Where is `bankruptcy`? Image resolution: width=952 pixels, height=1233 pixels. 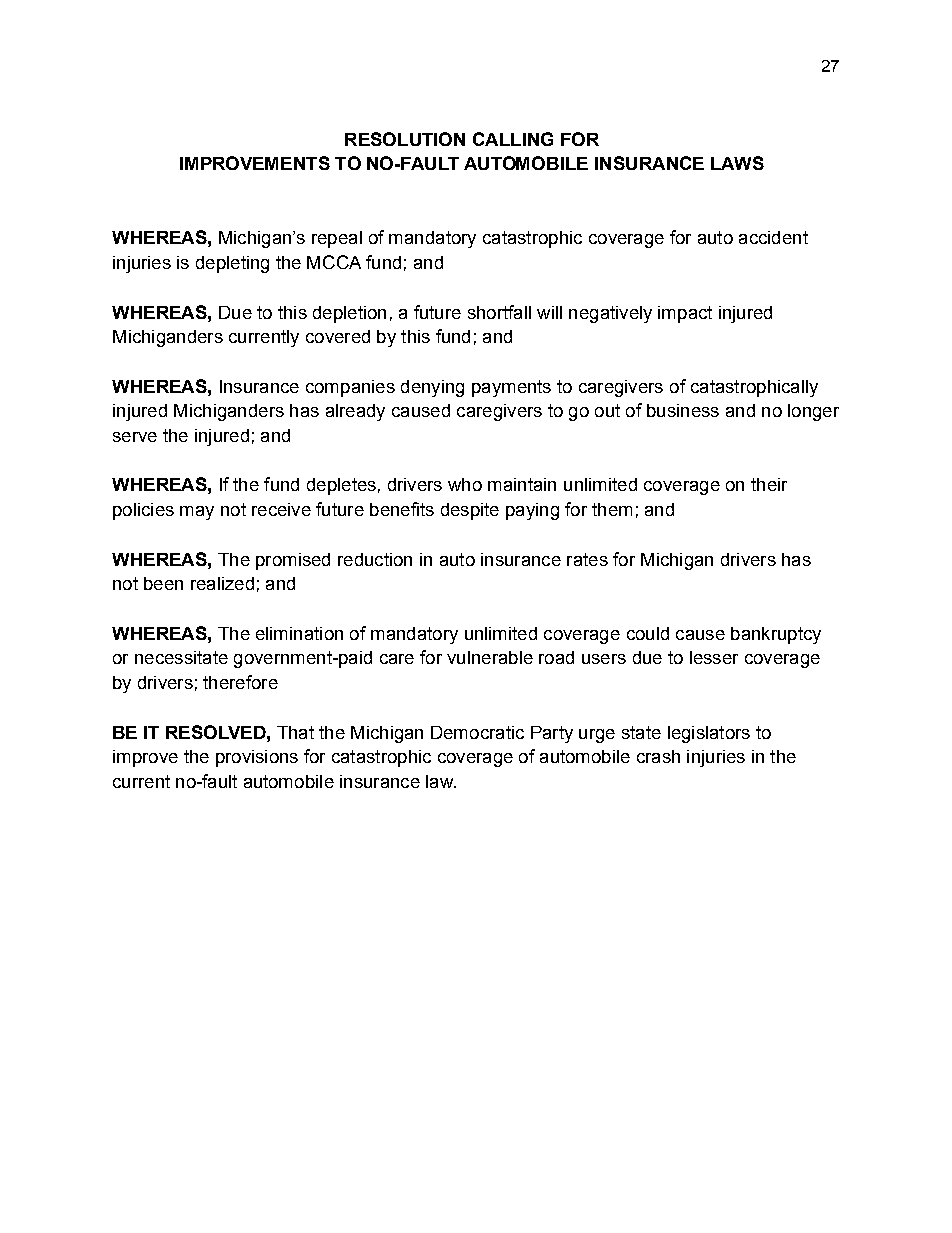 bankruptcy is located at coordinates (776, 635).
